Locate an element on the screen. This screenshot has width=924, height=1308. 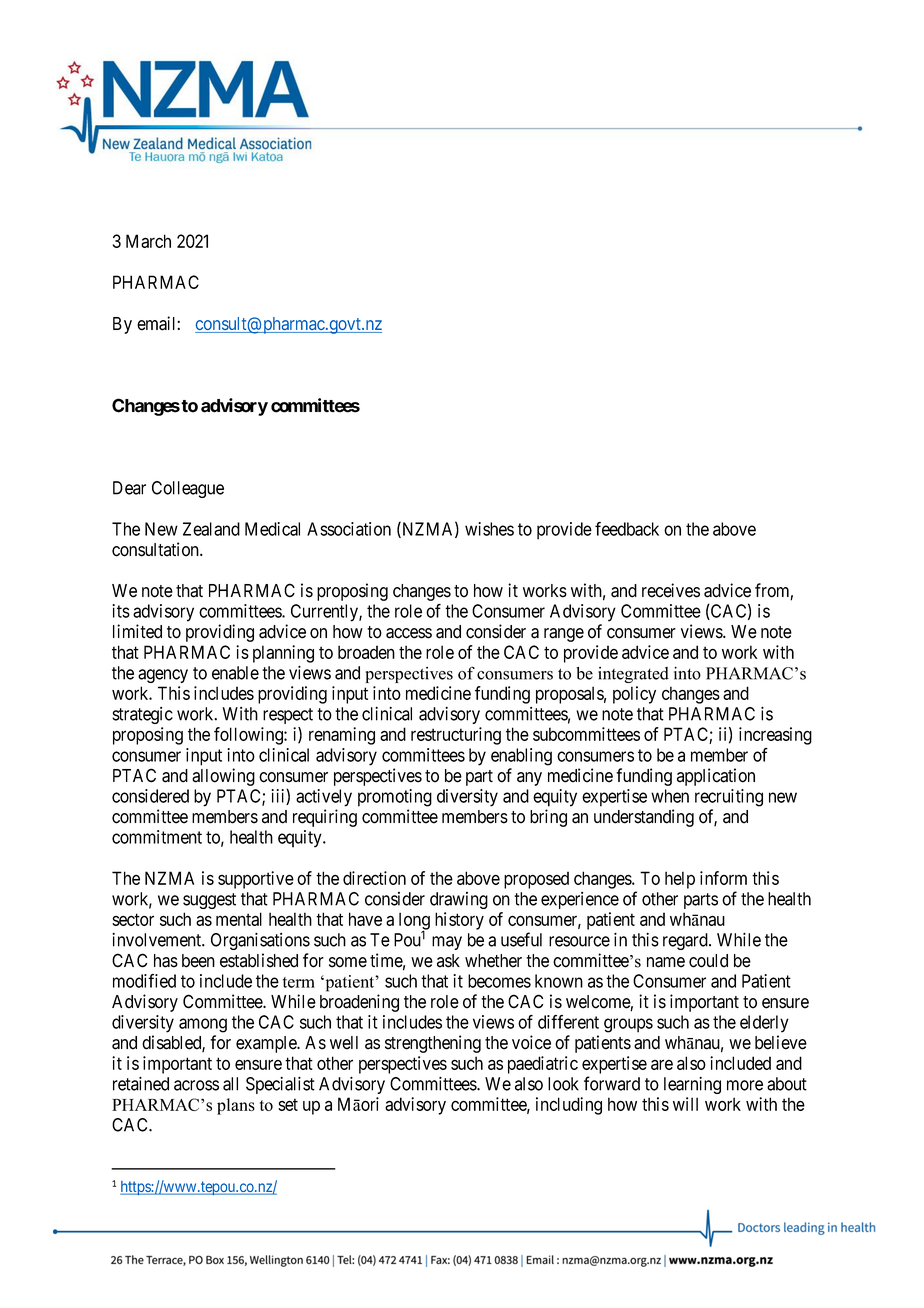
across is located at coordinates (196, 1085).
